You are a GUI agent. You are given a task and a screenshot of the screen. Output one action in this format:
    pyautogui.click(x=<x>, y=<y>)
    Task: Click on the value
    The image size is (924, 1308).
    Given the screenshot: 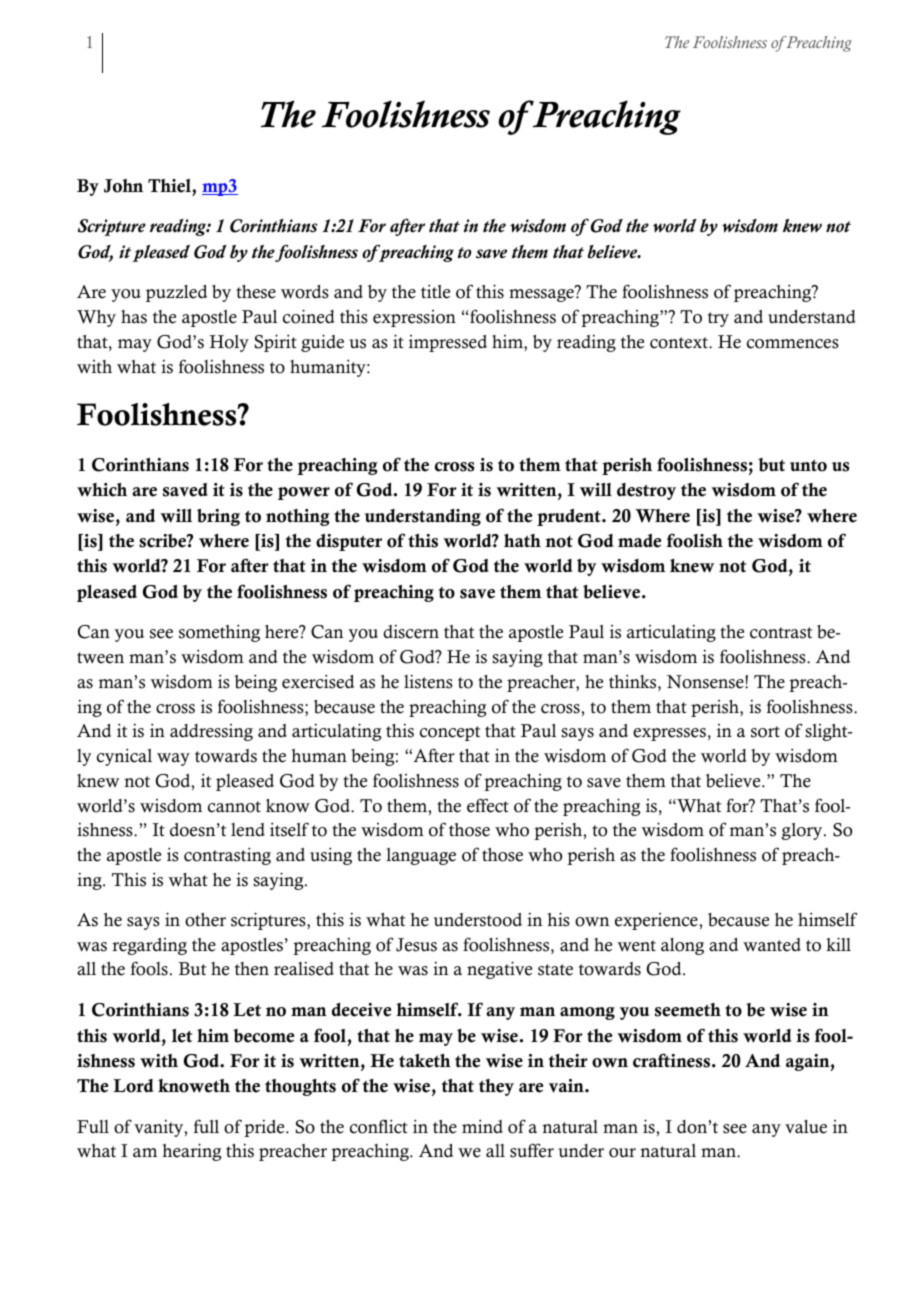 What is the action you would take?
    pyautogui.click(x=806, y=1127)
